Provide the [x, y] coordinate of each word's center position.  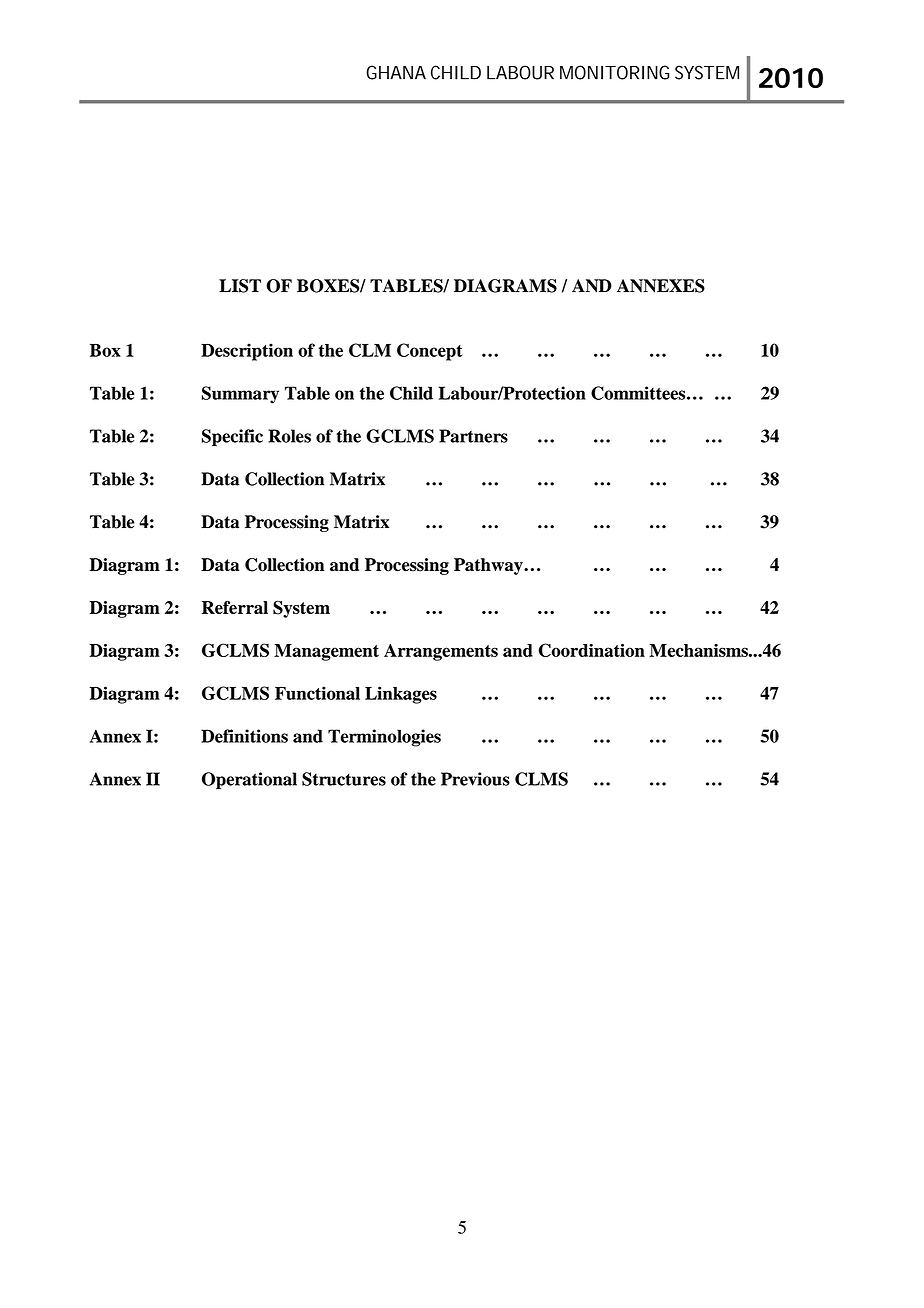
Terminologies [384, 738]
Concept [429, 352]
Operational [249, 781]
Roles [289, 436]
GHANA [396, 72]
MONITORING [614, 72]
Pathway [489, 566]
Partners [473, 436]
